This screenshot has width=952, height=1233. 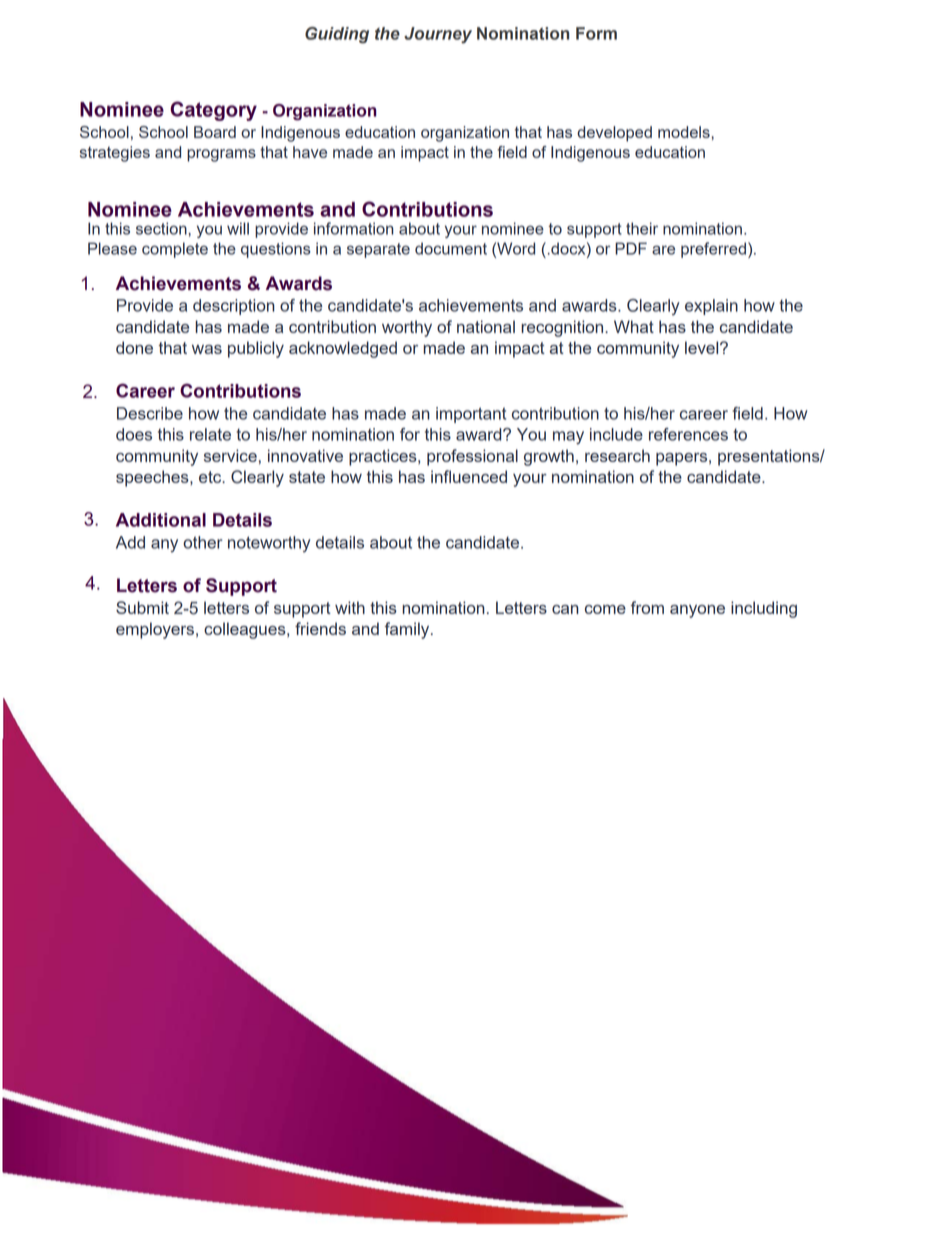 I want to click on preferred, so click(x=713, y=250).
